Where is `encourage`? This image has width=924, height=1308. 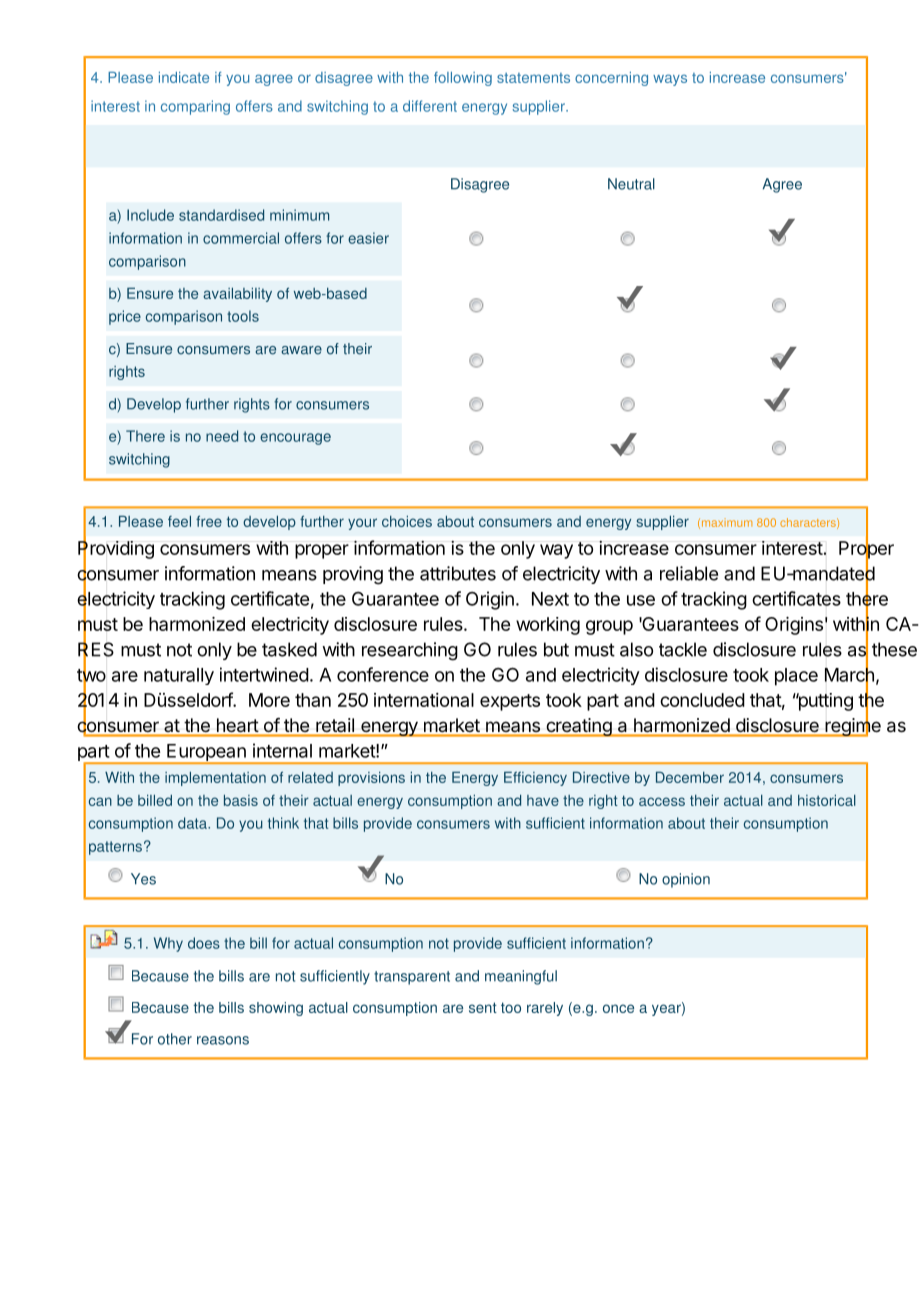 encourage is located at coordinates (295, 439).
